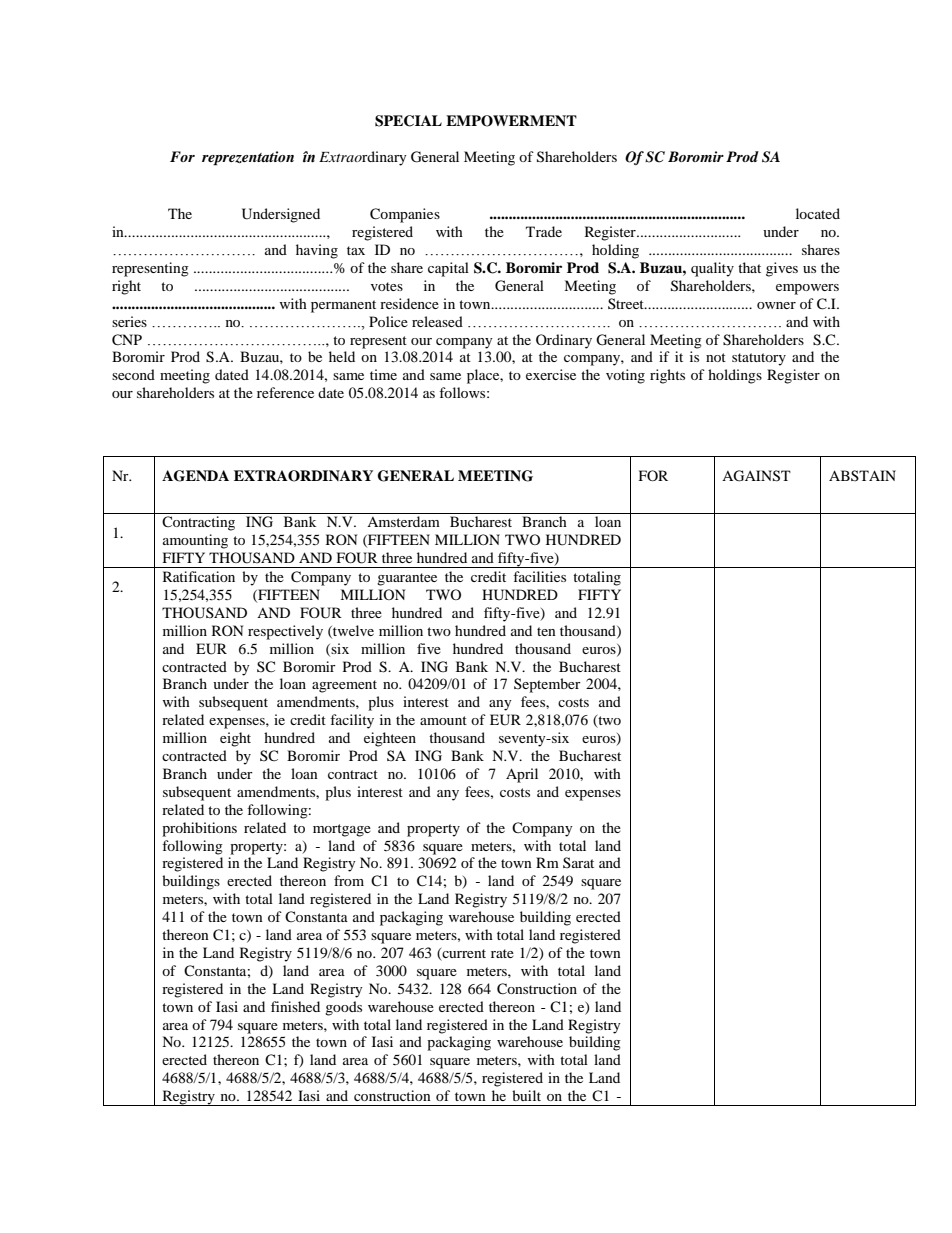 This document has width=952, height=1233. I want to click on AGAINST, so click(756, 476).
